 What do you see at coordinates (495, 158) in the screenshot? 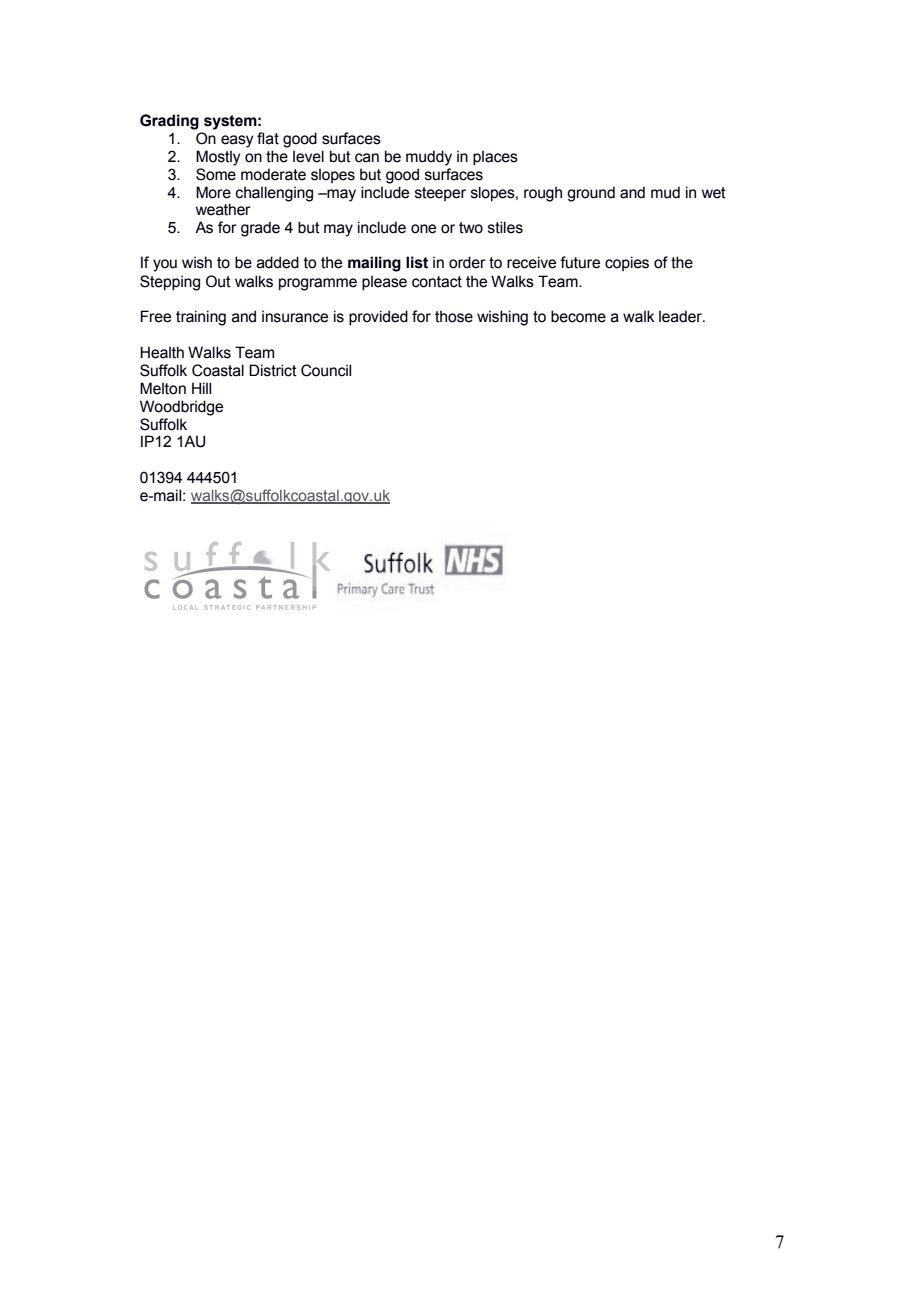
I see `places` at bounding box center [495, 158].
